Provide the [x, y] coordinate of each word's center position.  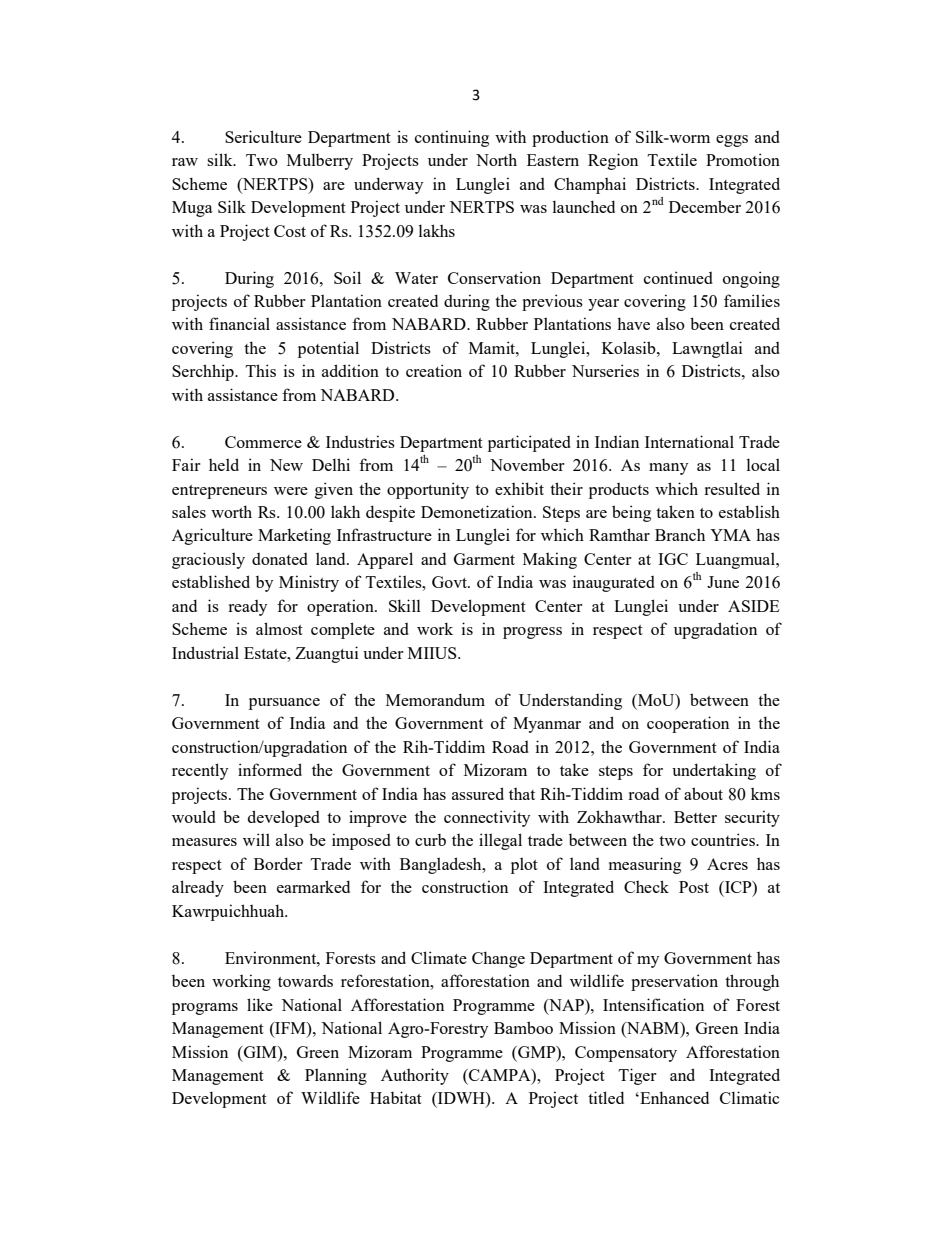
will [256, 839]
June [723, 582]
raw [185, 162]
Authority [415, 1076]
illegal [500, 841]
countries [724, 839]
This [261, 370]
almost [279, 628]
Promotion [743, 159]
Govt [450, 582]
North [496, 159]
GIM [260, 1052]
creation [434, 370]
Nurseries [605, 370]
